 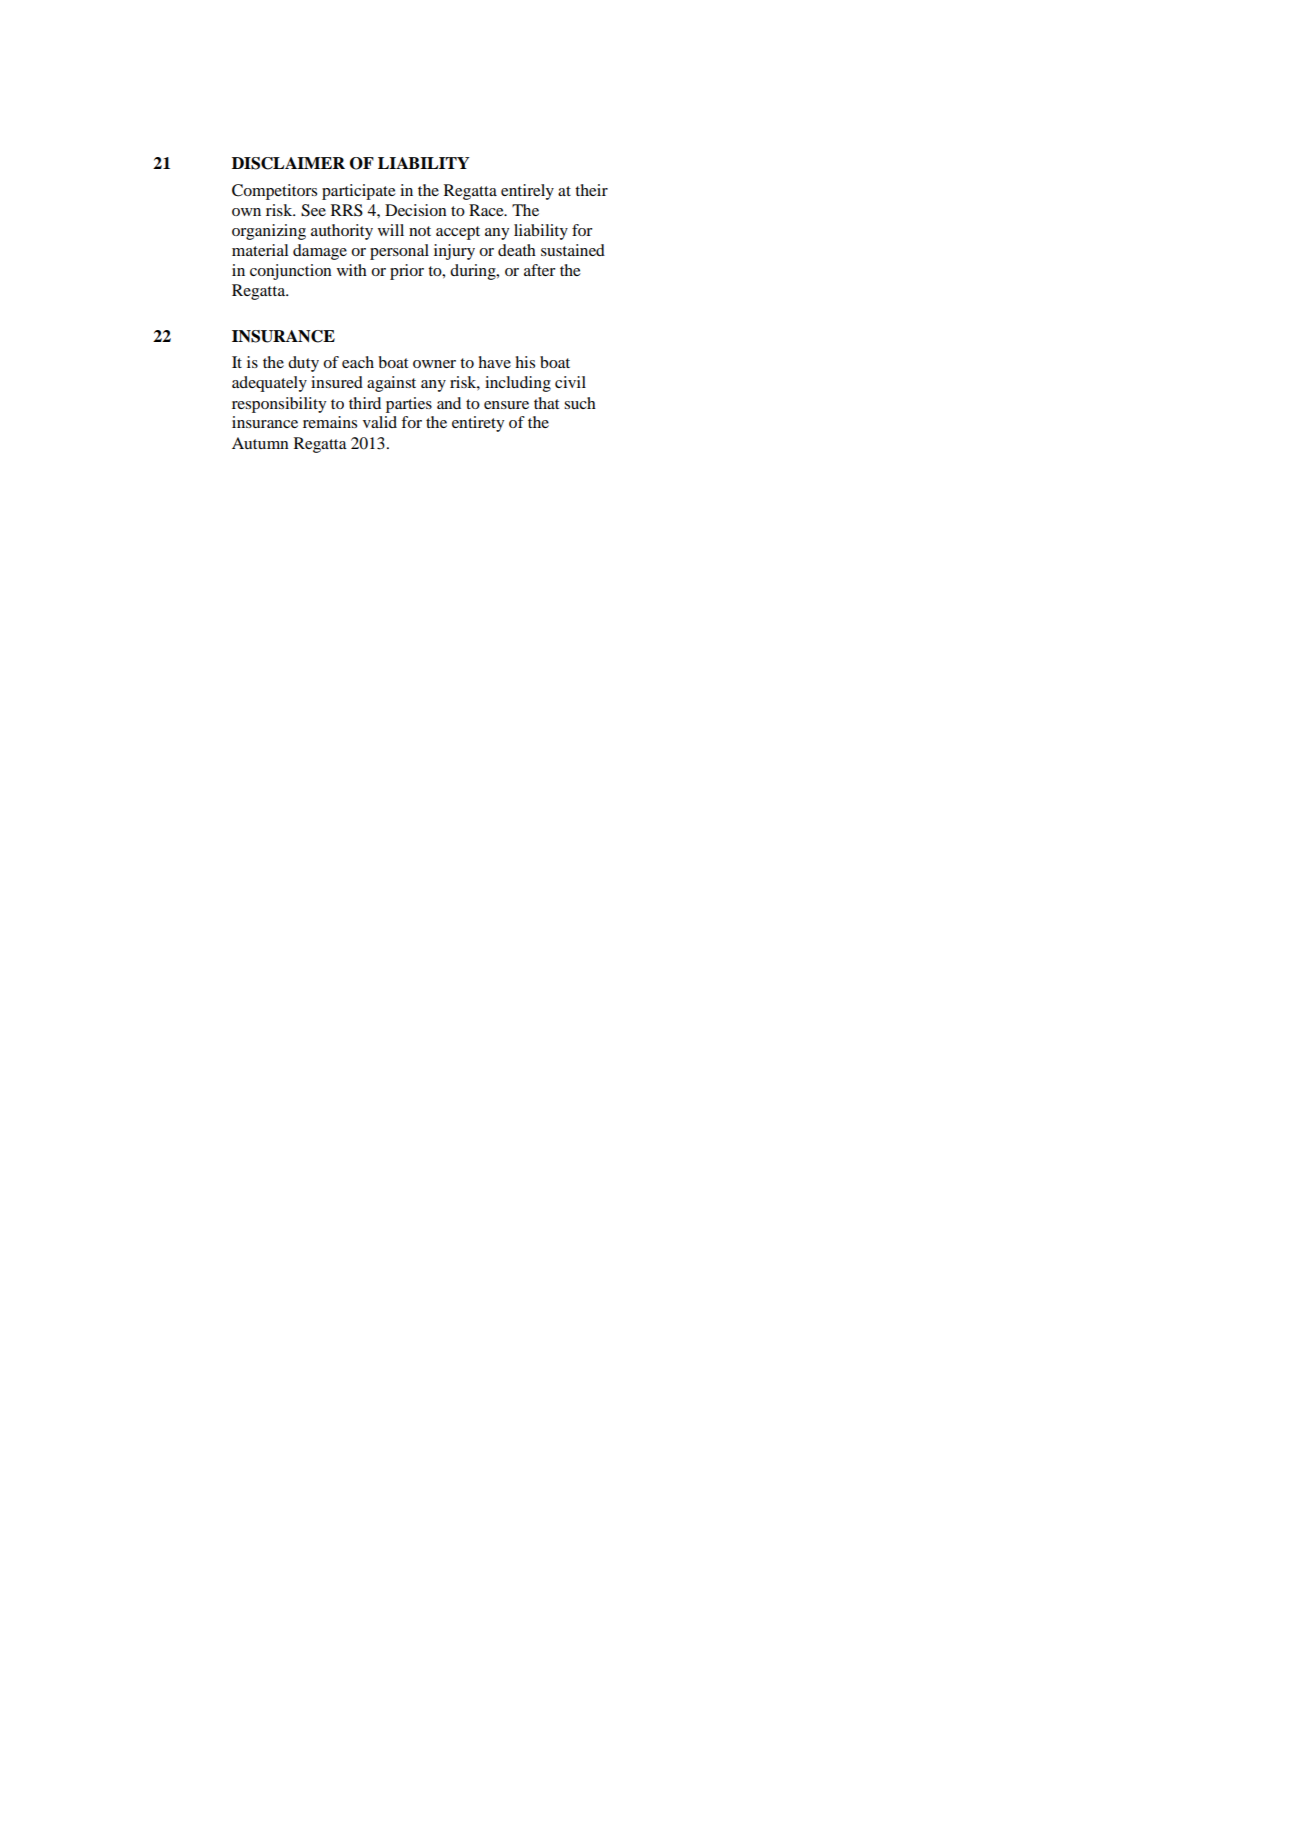 What do you see at coordinates (420, 231) in the document?
I see `not` at bounding box center [420, 231].
